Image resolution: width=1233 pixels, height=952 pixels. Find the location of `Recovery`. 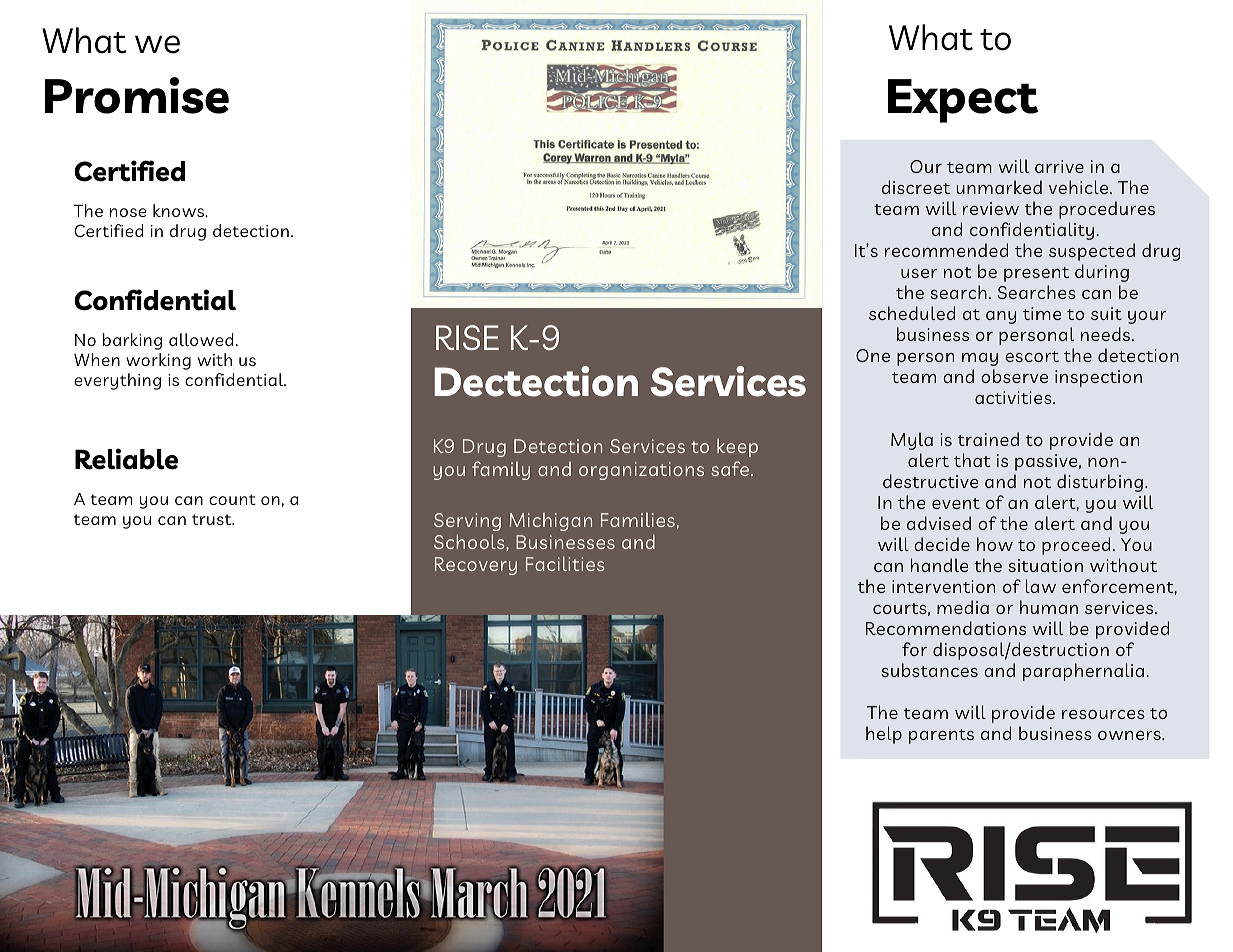

Recovery is located at coordinates (476, 566).
